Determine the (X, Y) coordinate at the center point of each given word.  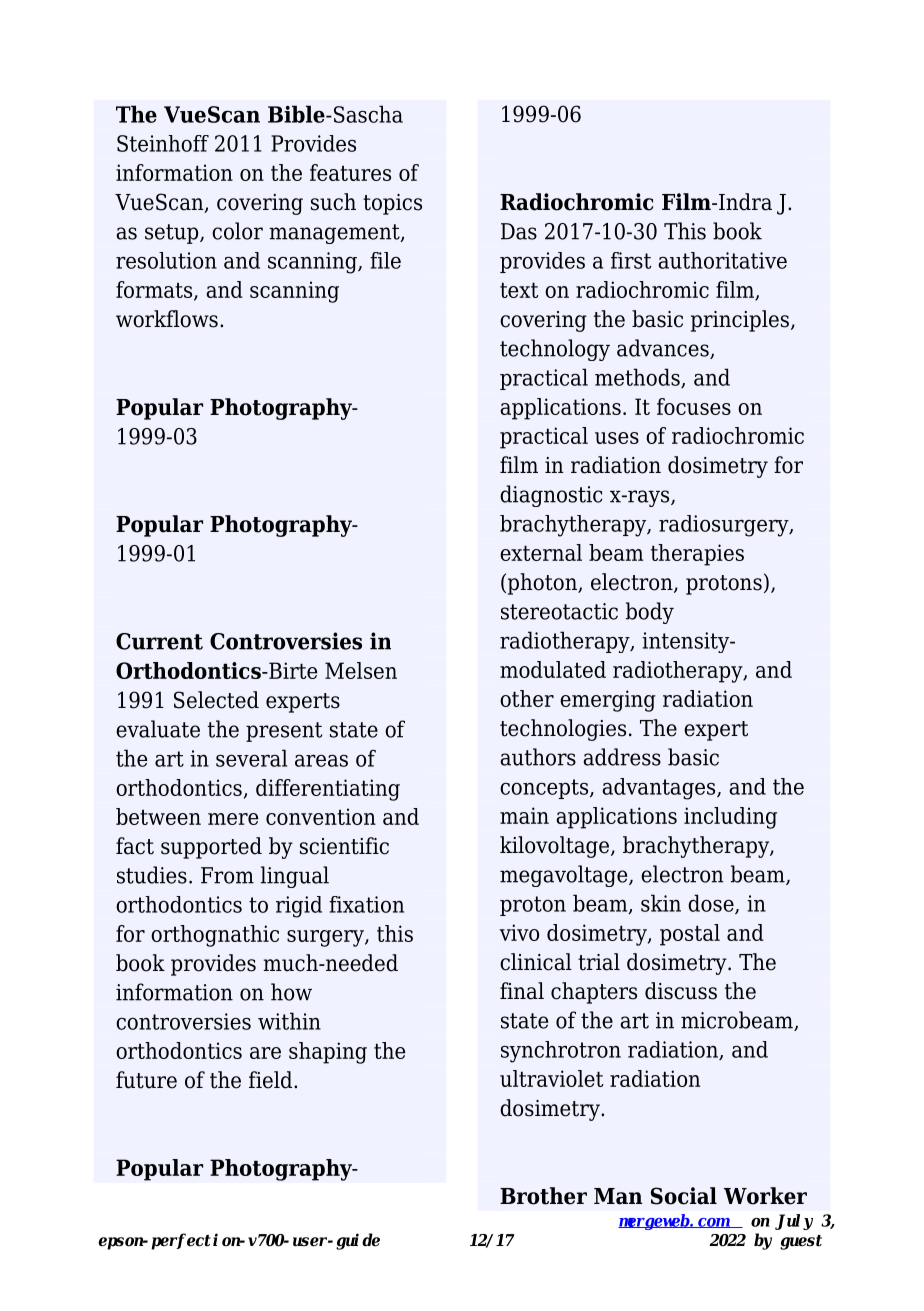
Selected (216, 700)
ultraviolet (552, 1078)
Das (519, 231)
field (272, 1080)
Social (684, 1196)
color (237, 231)
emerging (608, 701)
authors (538, 757)
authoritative (722, 260)
